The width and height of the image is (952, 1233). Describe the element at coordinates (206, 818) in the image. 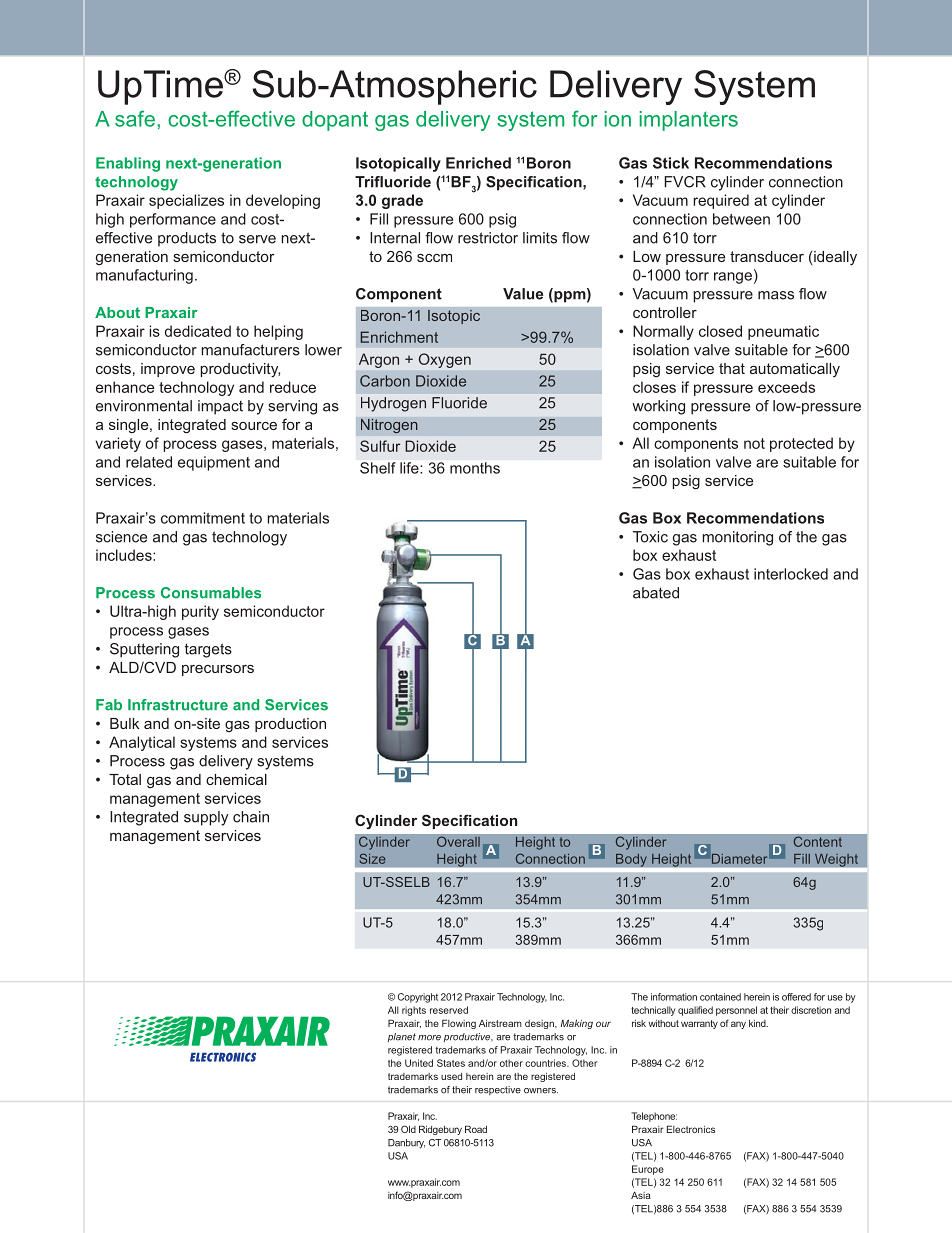

I see `supply` at that location.
